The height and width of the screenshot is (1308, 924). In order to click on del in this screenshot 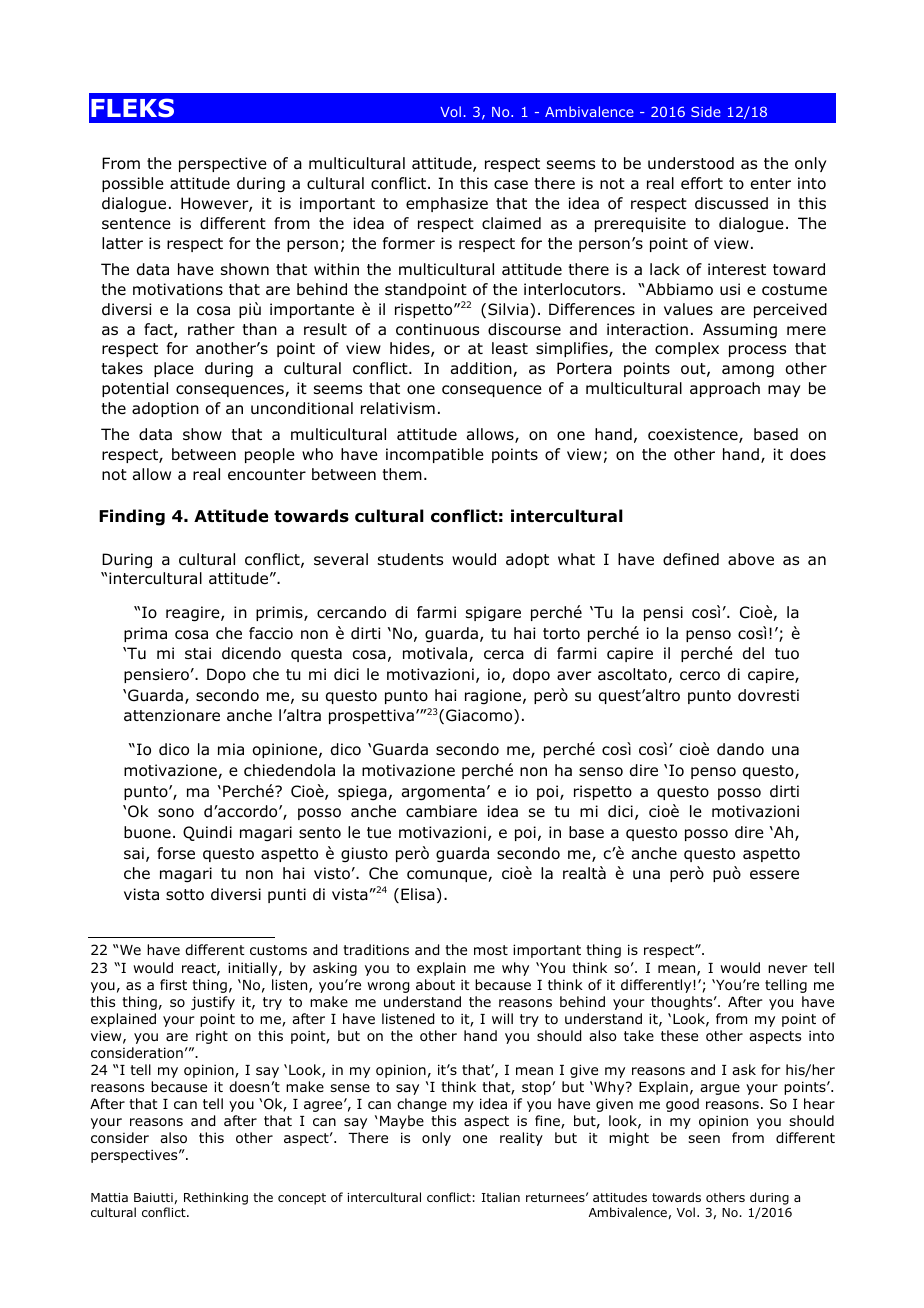, I will do `click(753, 653)`.
